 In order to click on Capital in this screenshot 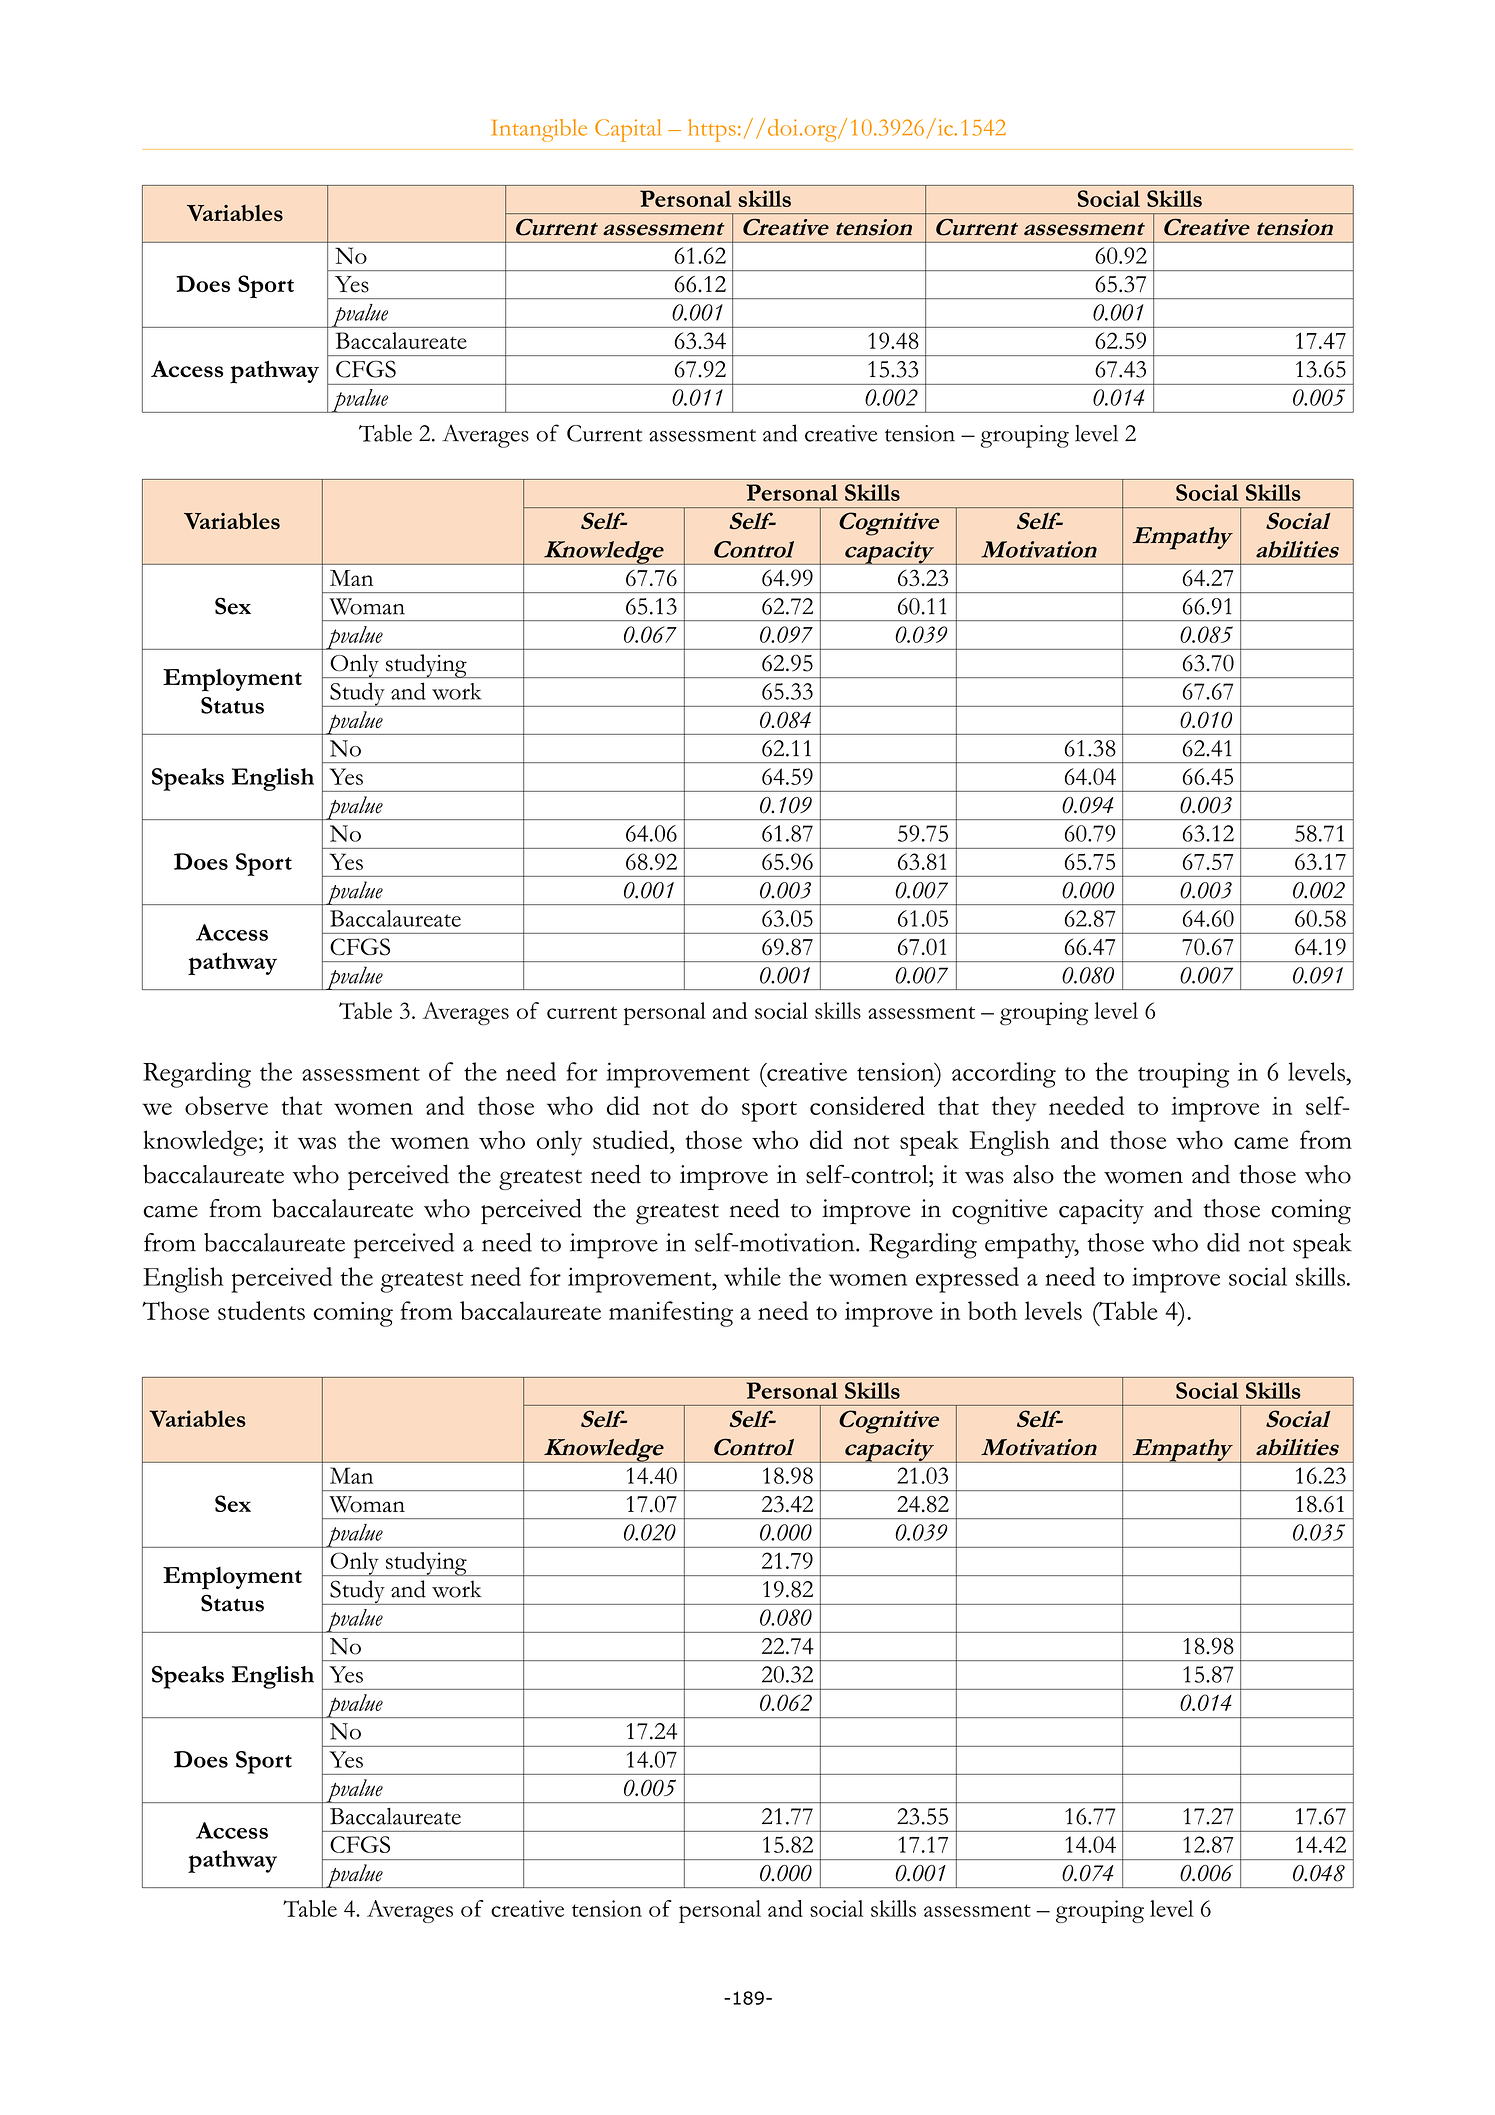, I will do `click(628, 130)`.
